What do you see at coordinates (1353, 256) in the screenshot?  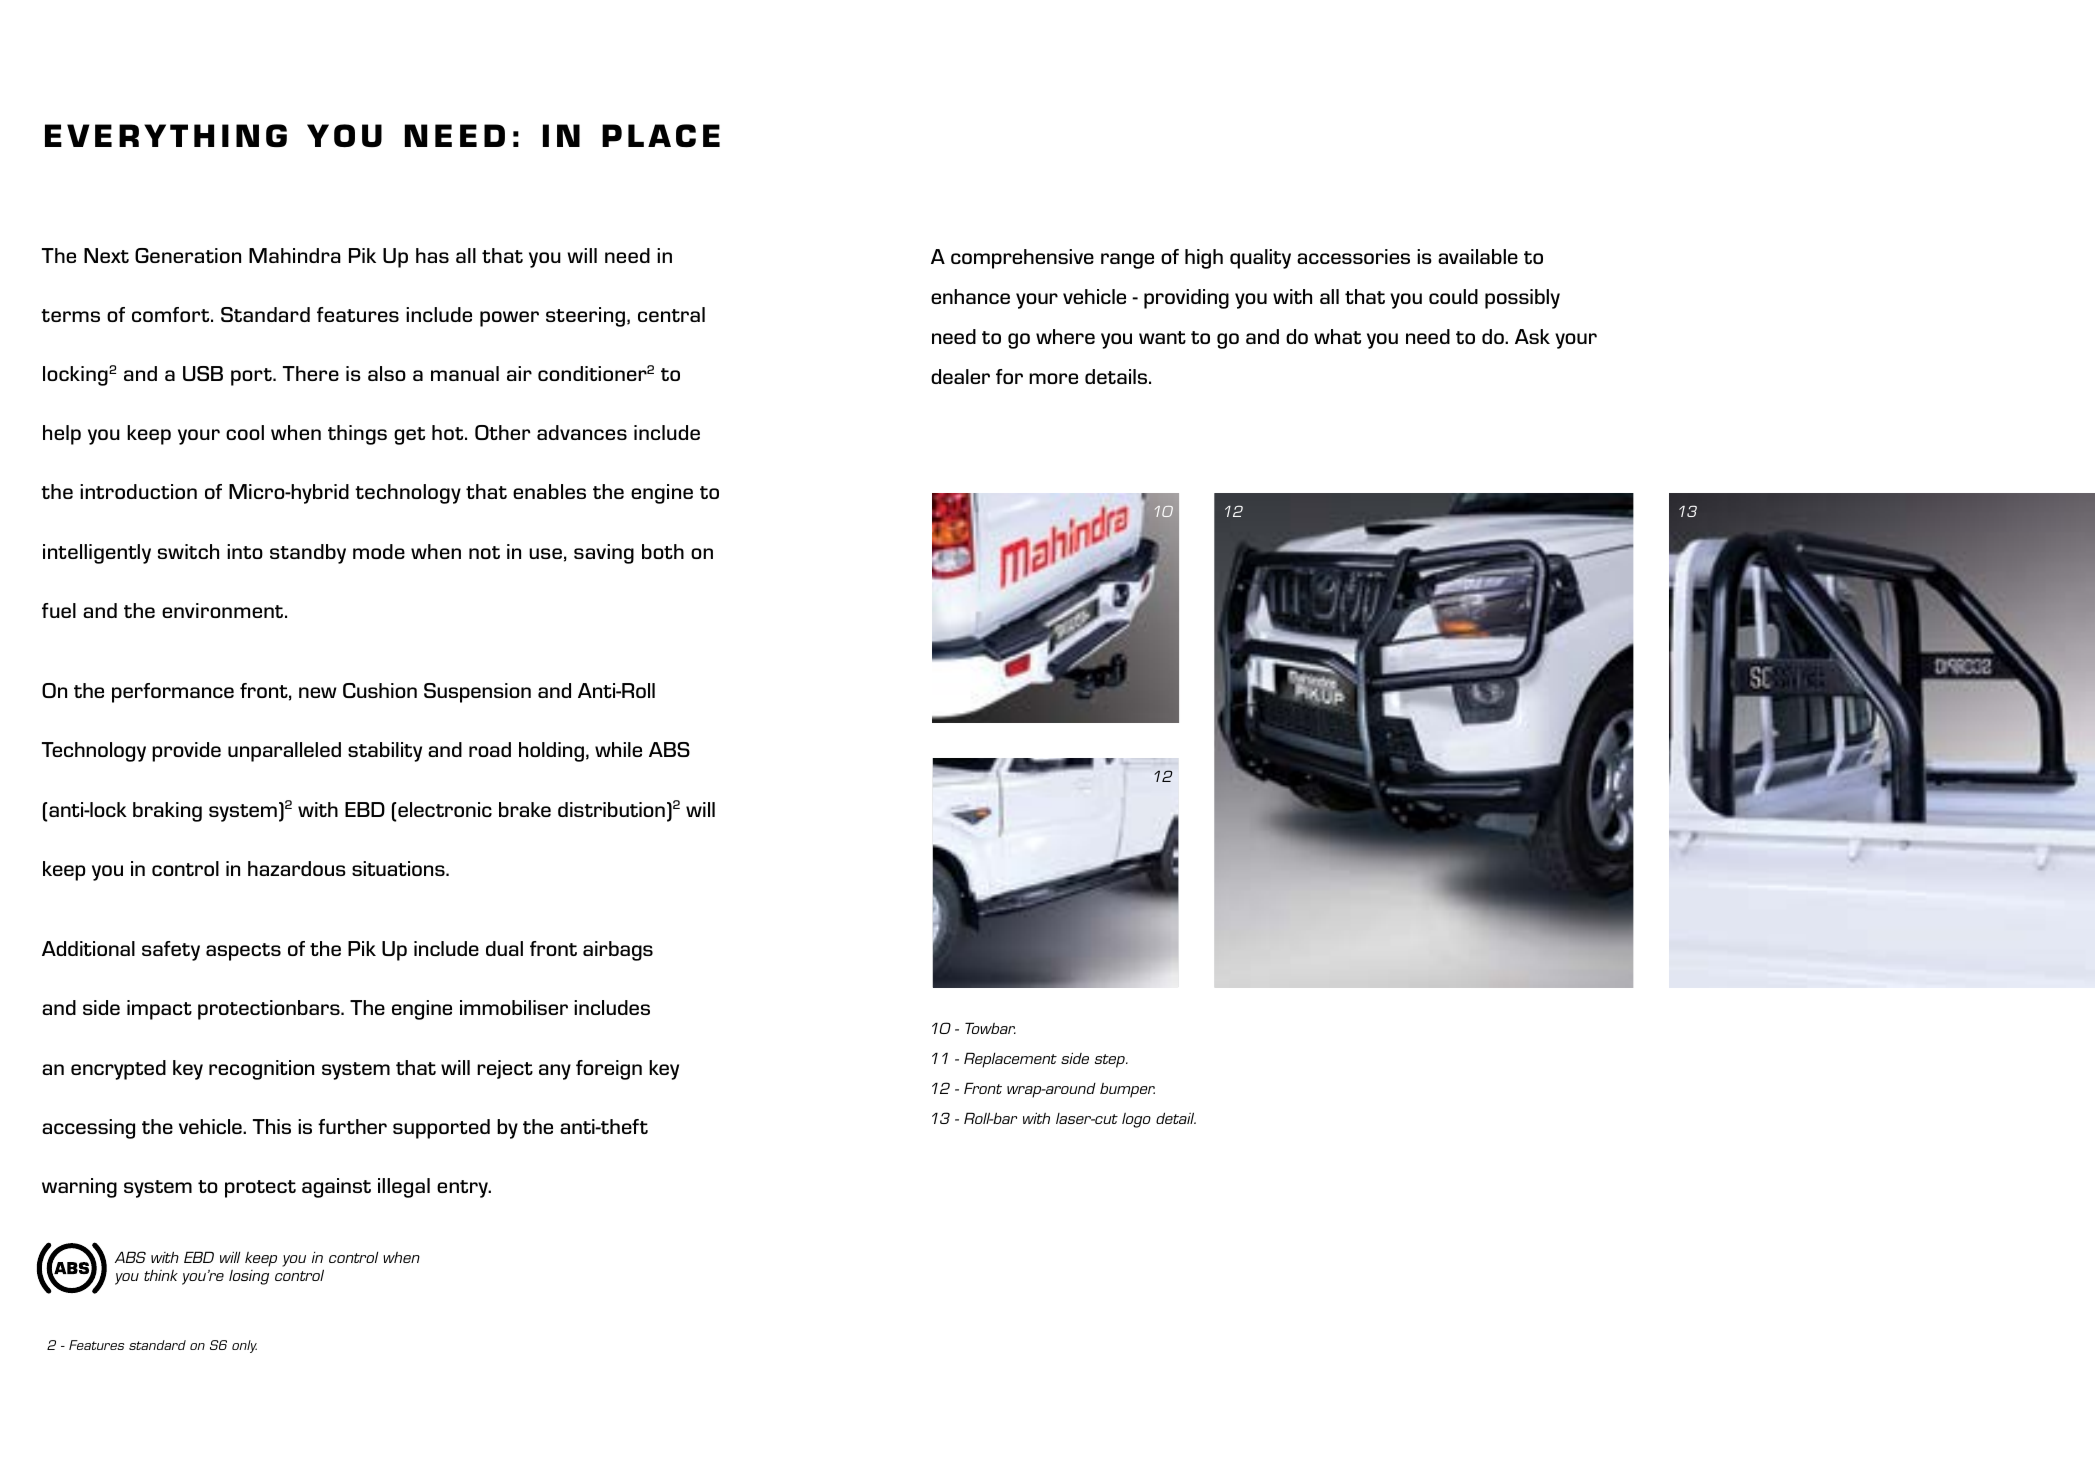 I see `accessories` at bounding box center [1353, 256].
